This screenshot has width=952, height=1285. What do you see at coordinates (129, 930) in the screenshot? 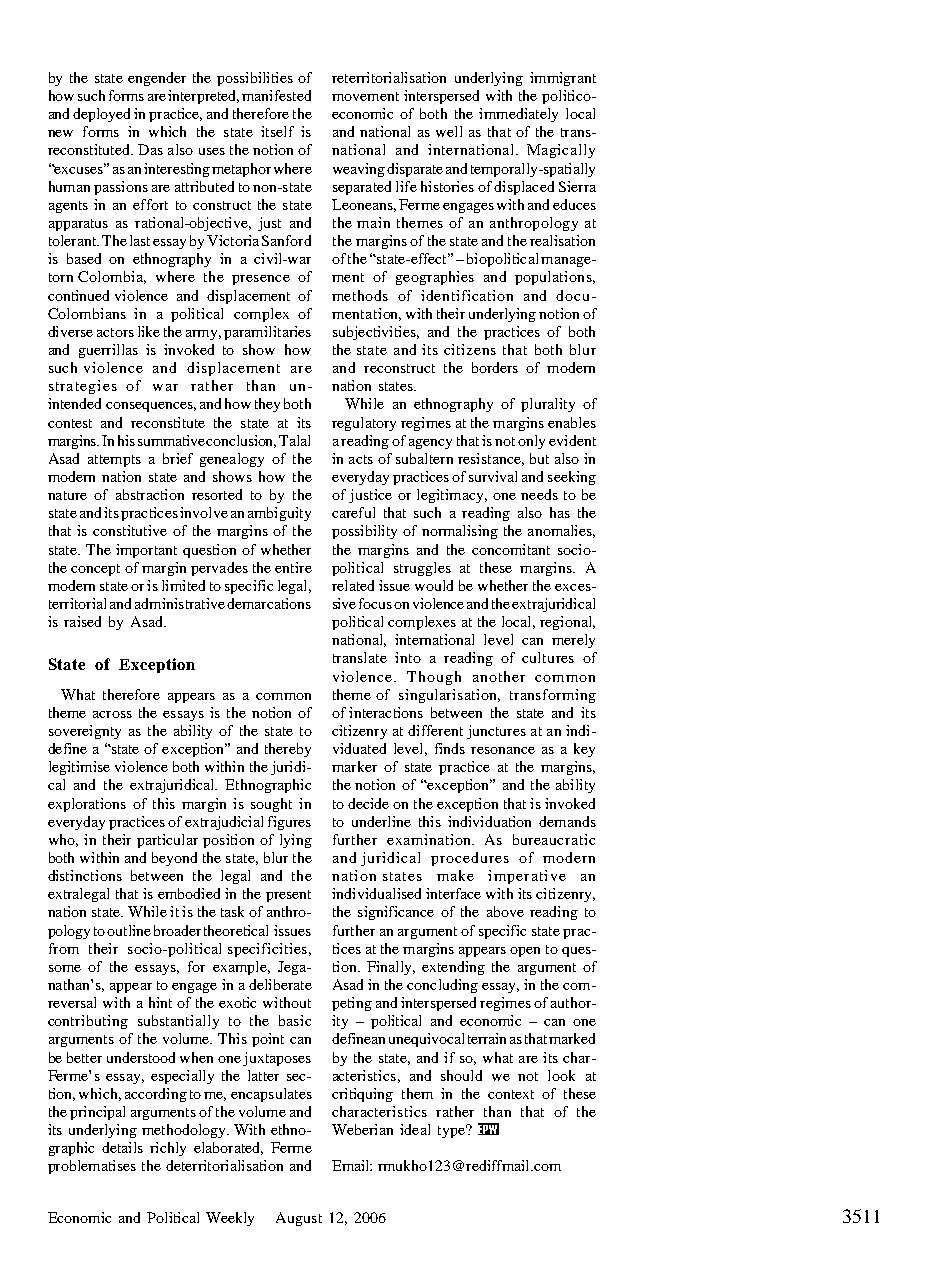
I see `outline` at bounding box center [129, 930].
